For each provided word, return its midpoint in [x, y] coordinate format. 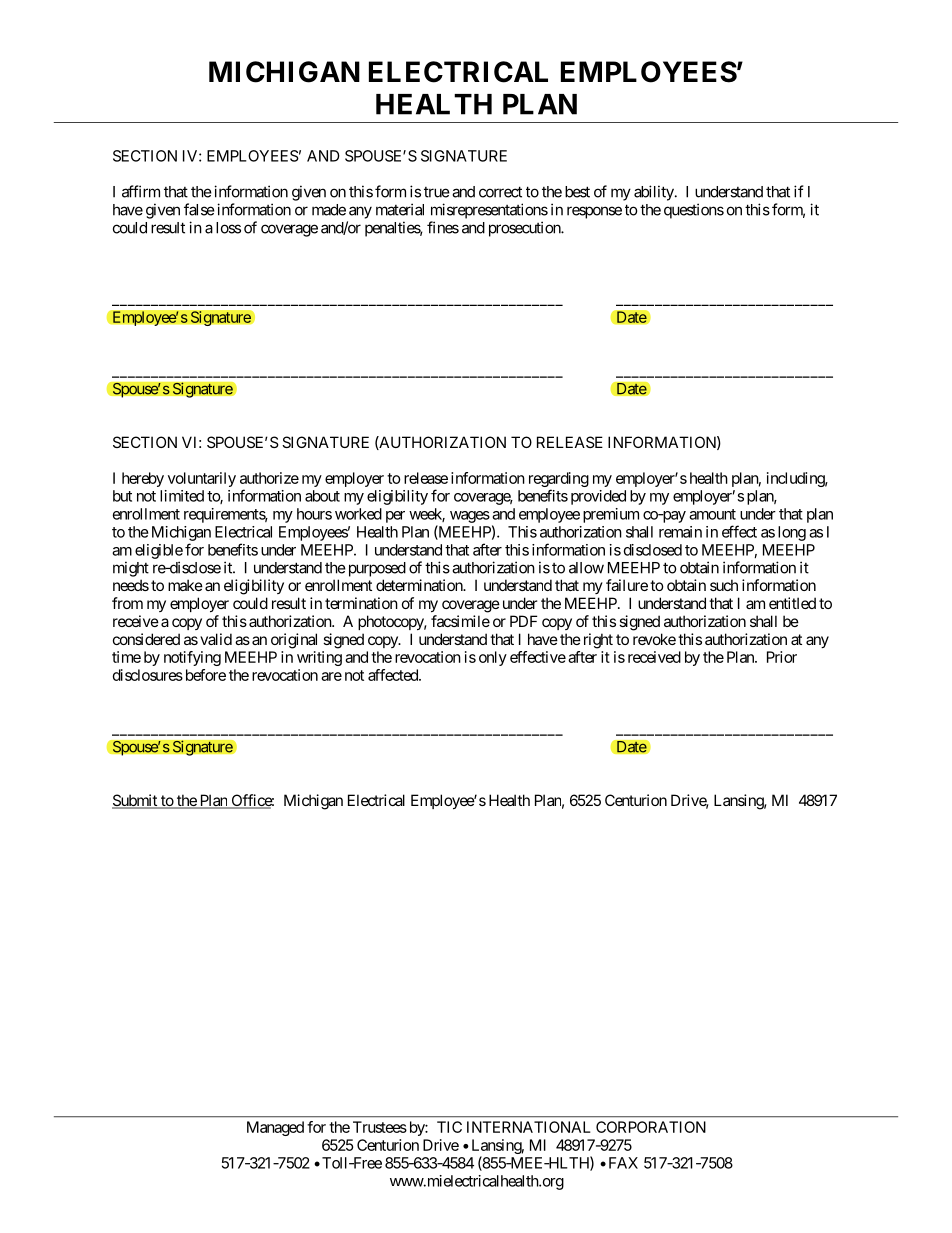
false [199, 209]
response [594, 212]
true [437, 192]
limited [182, 496]
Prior [782, 657]
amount [712, 514]
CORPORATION [651, 1127]
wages [470, 517]
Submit [135, 801]
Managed [275, 1128]
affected [394, 675]
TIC [449, 1127]
